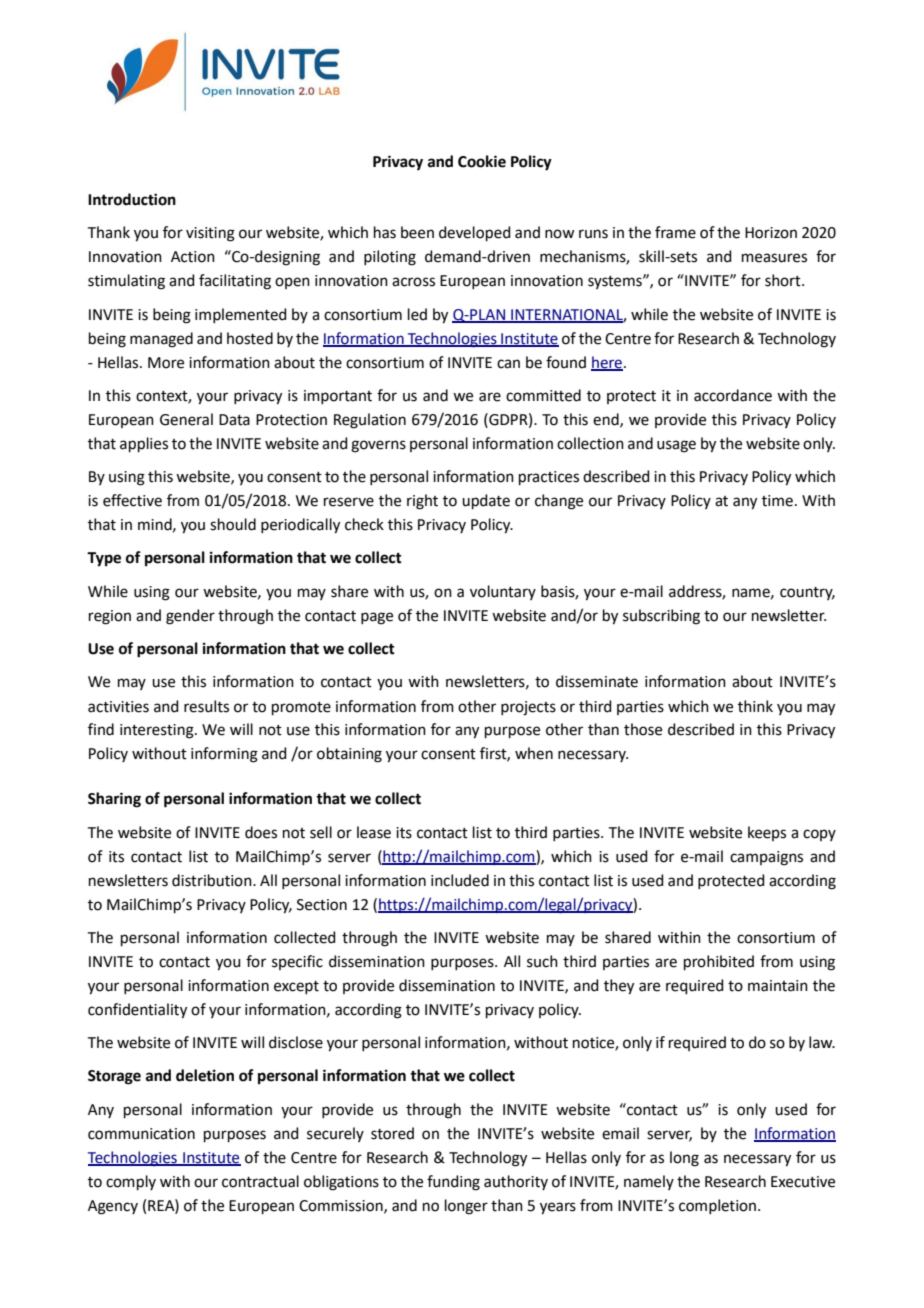  Describe the element at coordinates (213, 880) in the screenshot. I see `distribution` at that location.
